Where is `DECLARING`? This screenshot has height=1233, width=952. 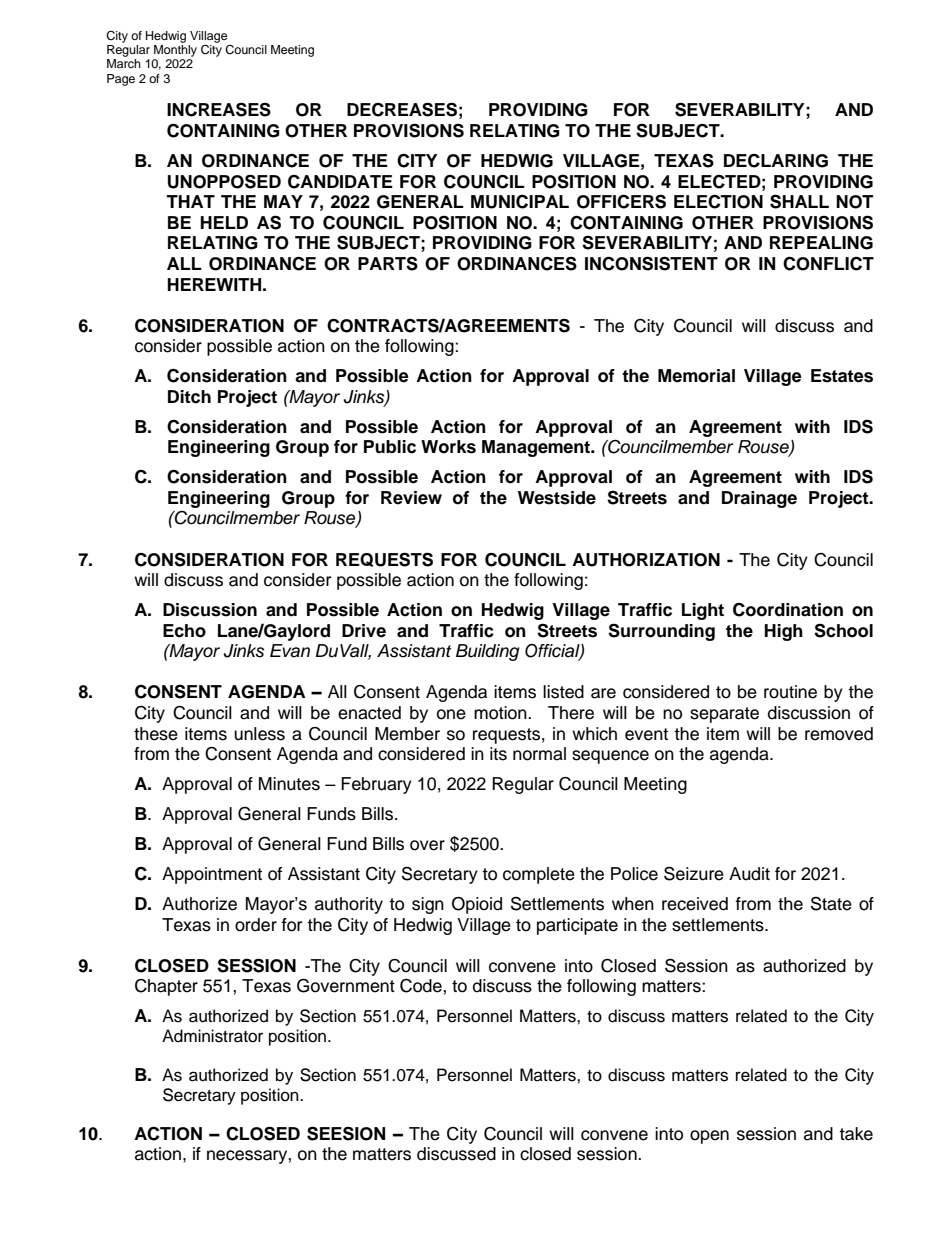
DECLARING is located at coordinates (776, 161).
